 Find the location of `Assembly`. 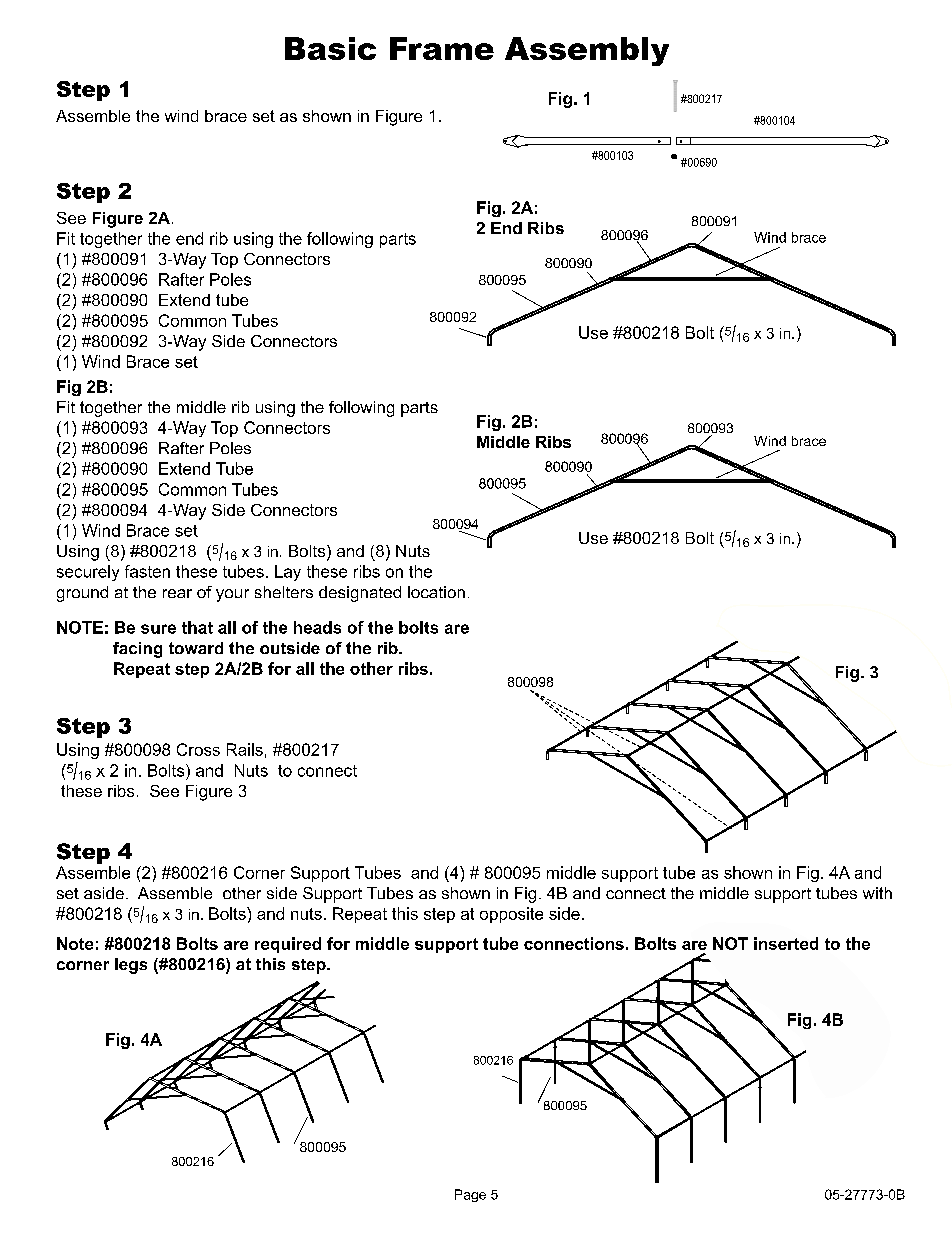

Assembly is located at coordinates (587, 51).
